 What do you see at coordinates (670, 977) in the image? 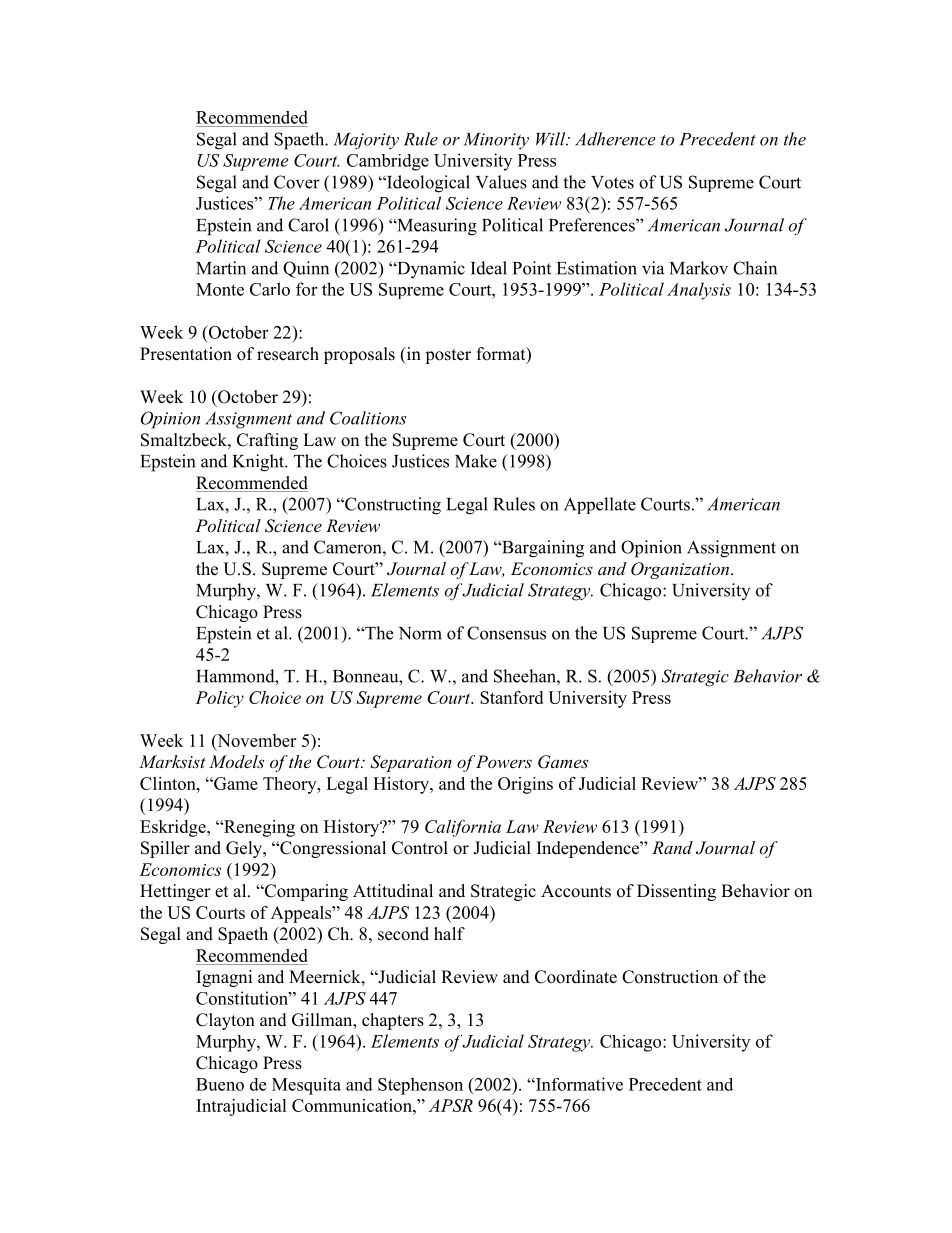
I see `Construction` at bounding box center [670, 977].
